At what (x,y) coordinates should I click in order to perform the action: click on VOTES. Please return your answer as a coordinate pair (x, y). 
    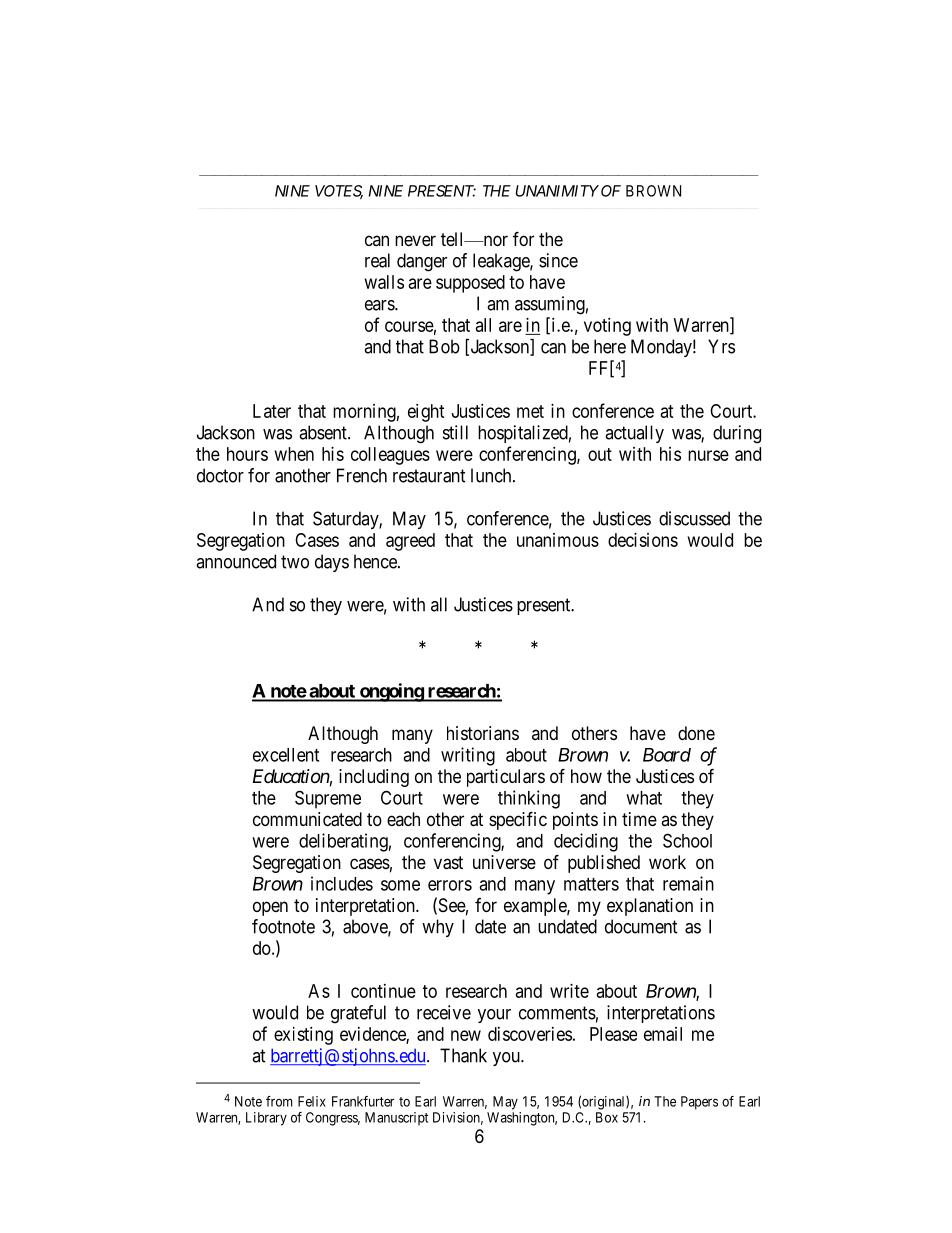
    Looking at the image, I should click on (339, 192).
